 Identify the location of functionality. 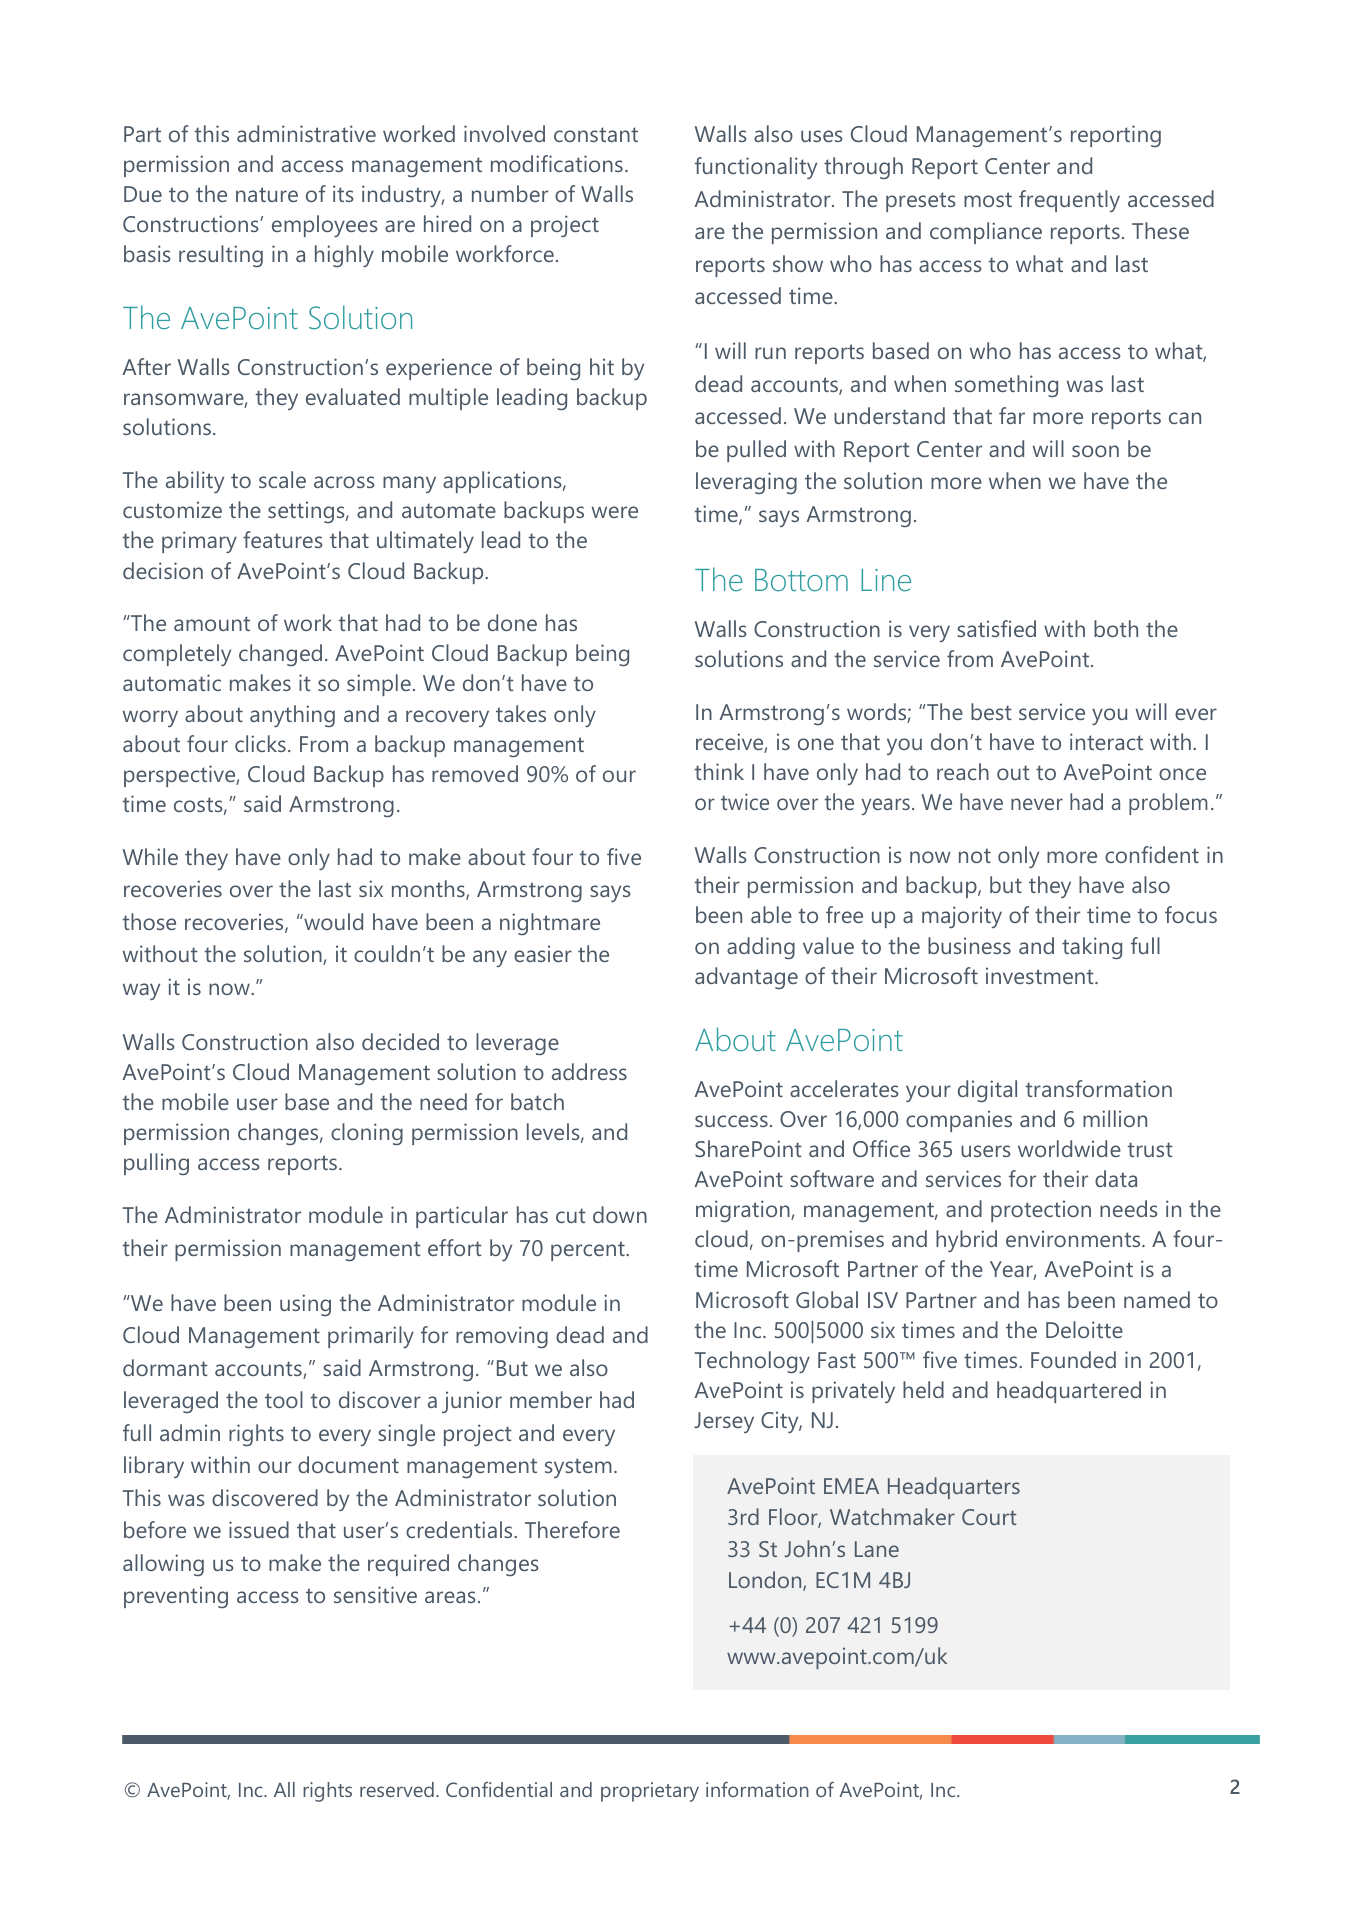
(756, 168).
